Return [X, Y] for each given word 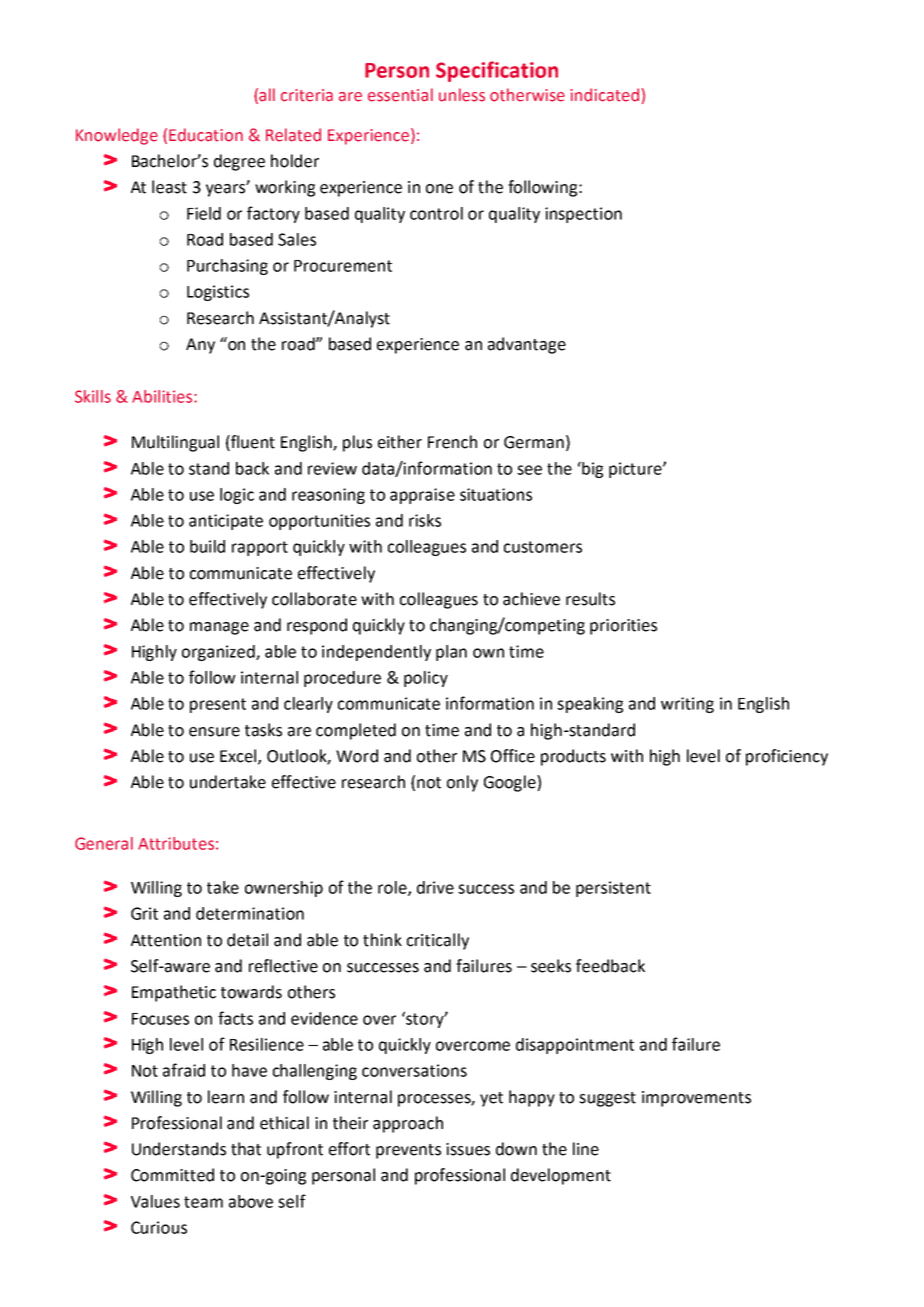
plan [451, 653]
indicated [604, 95]
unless [462, 95]
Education [206, 135]
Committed [172, 1175]
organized [219, 653]
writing [687, 705]
